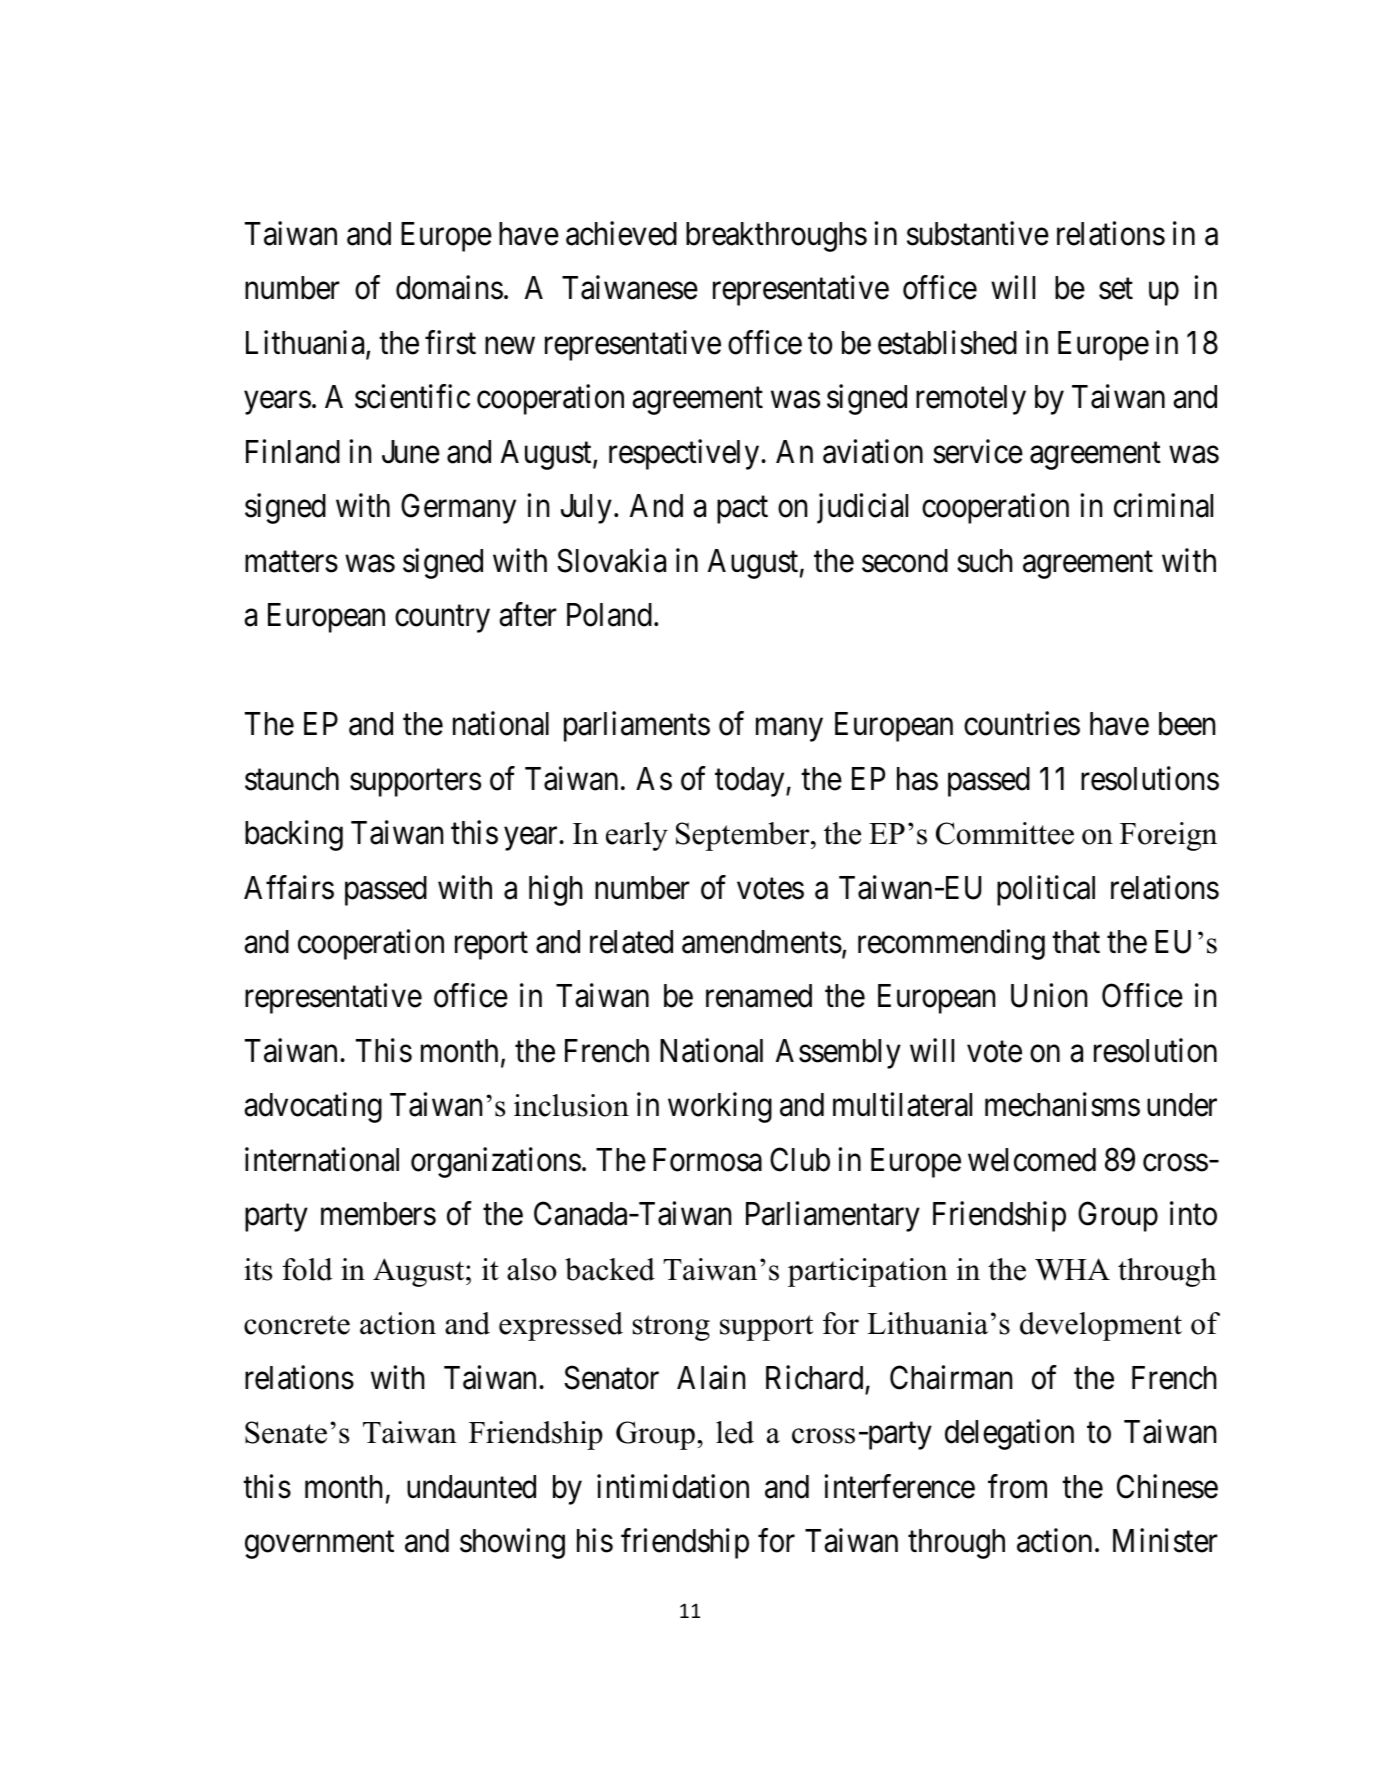 This page has height=1786, width=1380. What do you see at coordinates (450, 342) in the page?
I see `first` at bounding box center [450, 342].
